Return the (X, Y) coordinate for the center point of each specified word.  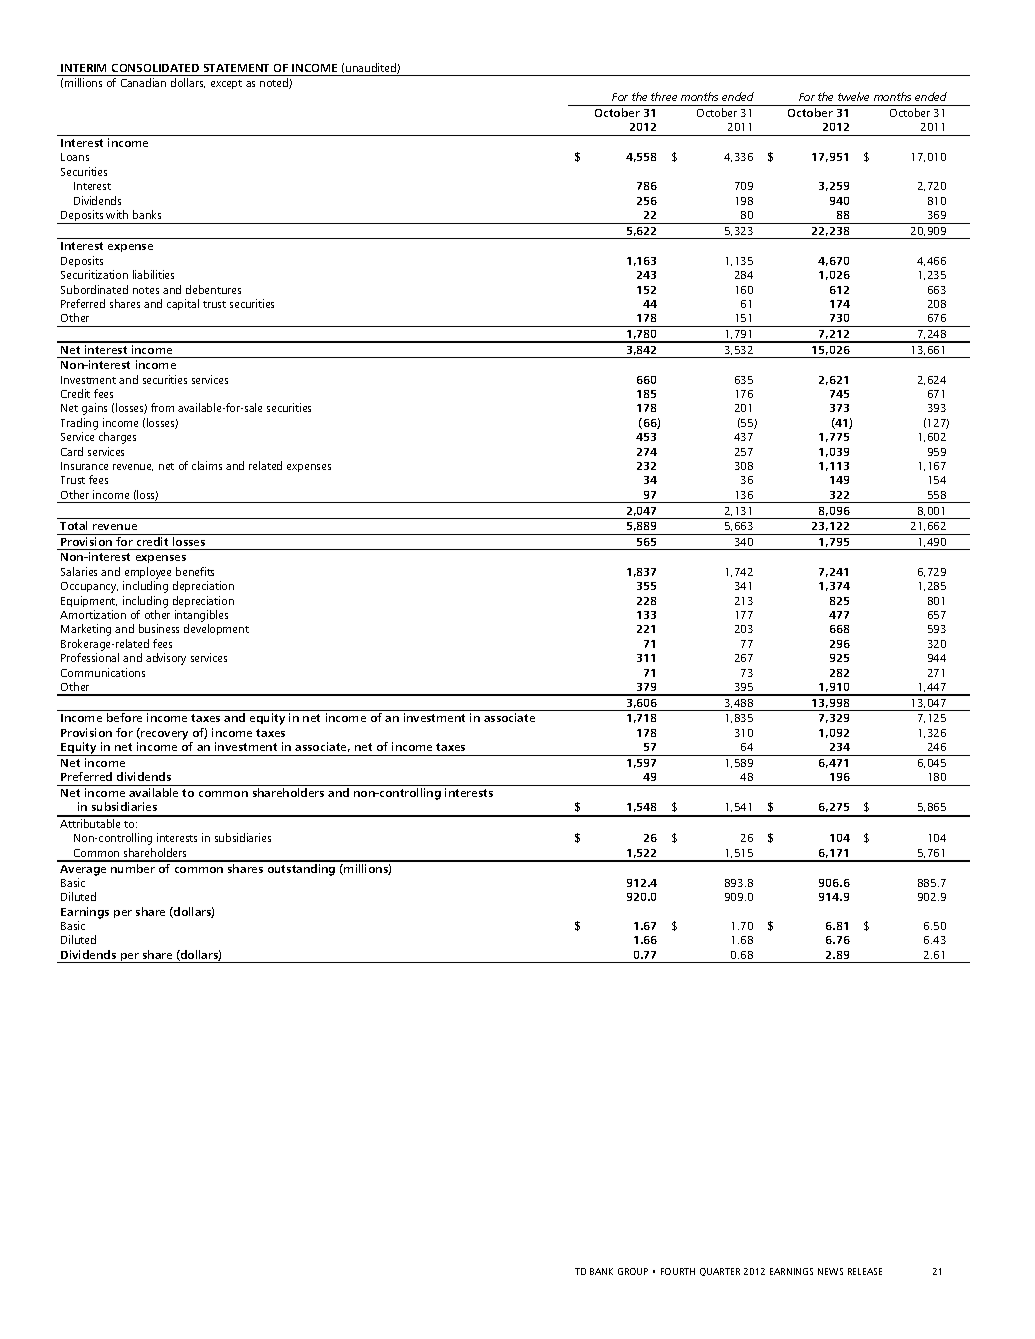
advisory (166, 659)
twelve (853, 96)
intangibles (201, 617)
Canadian (143, 82)
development (216, 629)
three (664, 96)
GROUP (633, 1271)
